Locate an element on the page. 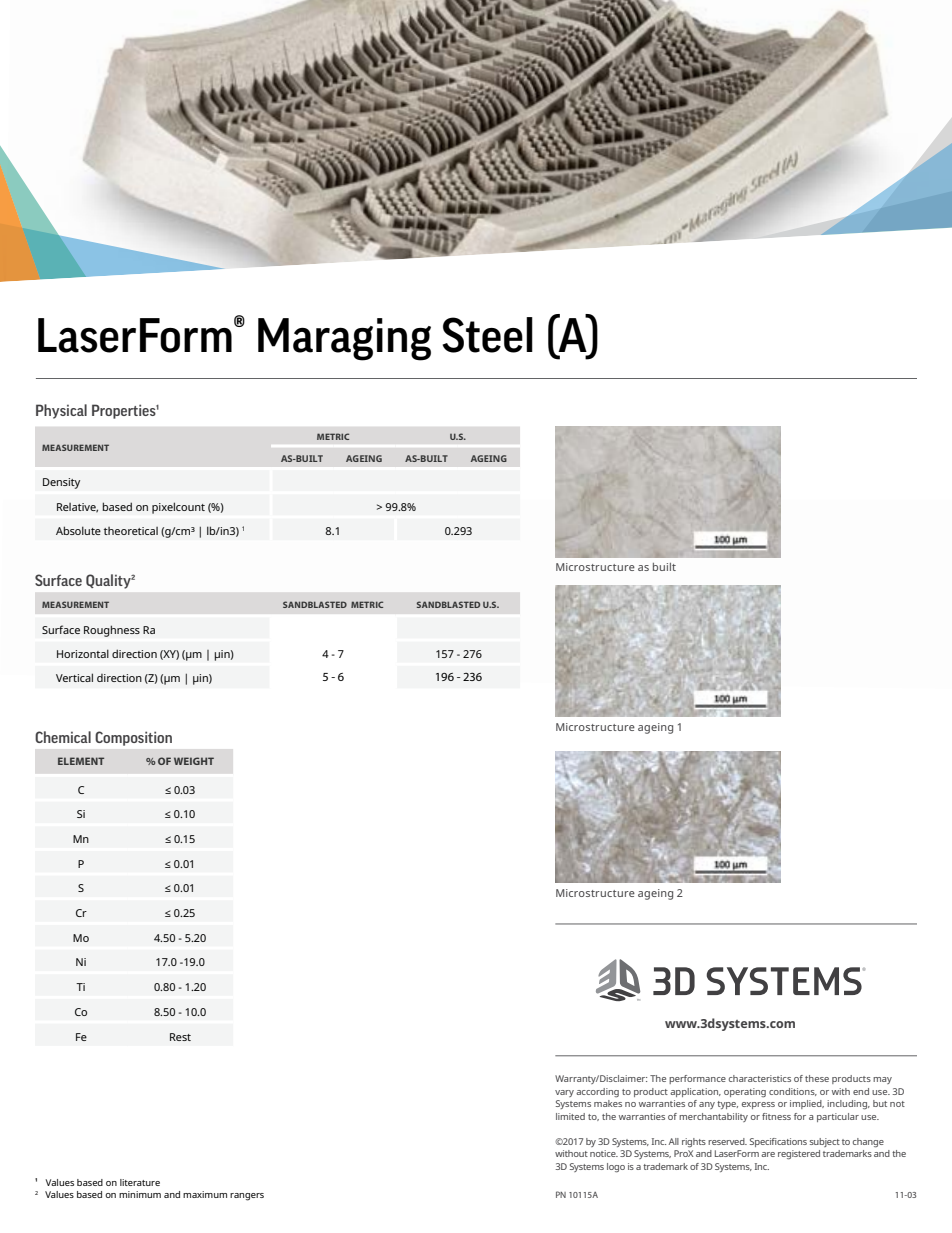 This image has height=1233, width=952. theoretical is located at coordinates (131, 531).
